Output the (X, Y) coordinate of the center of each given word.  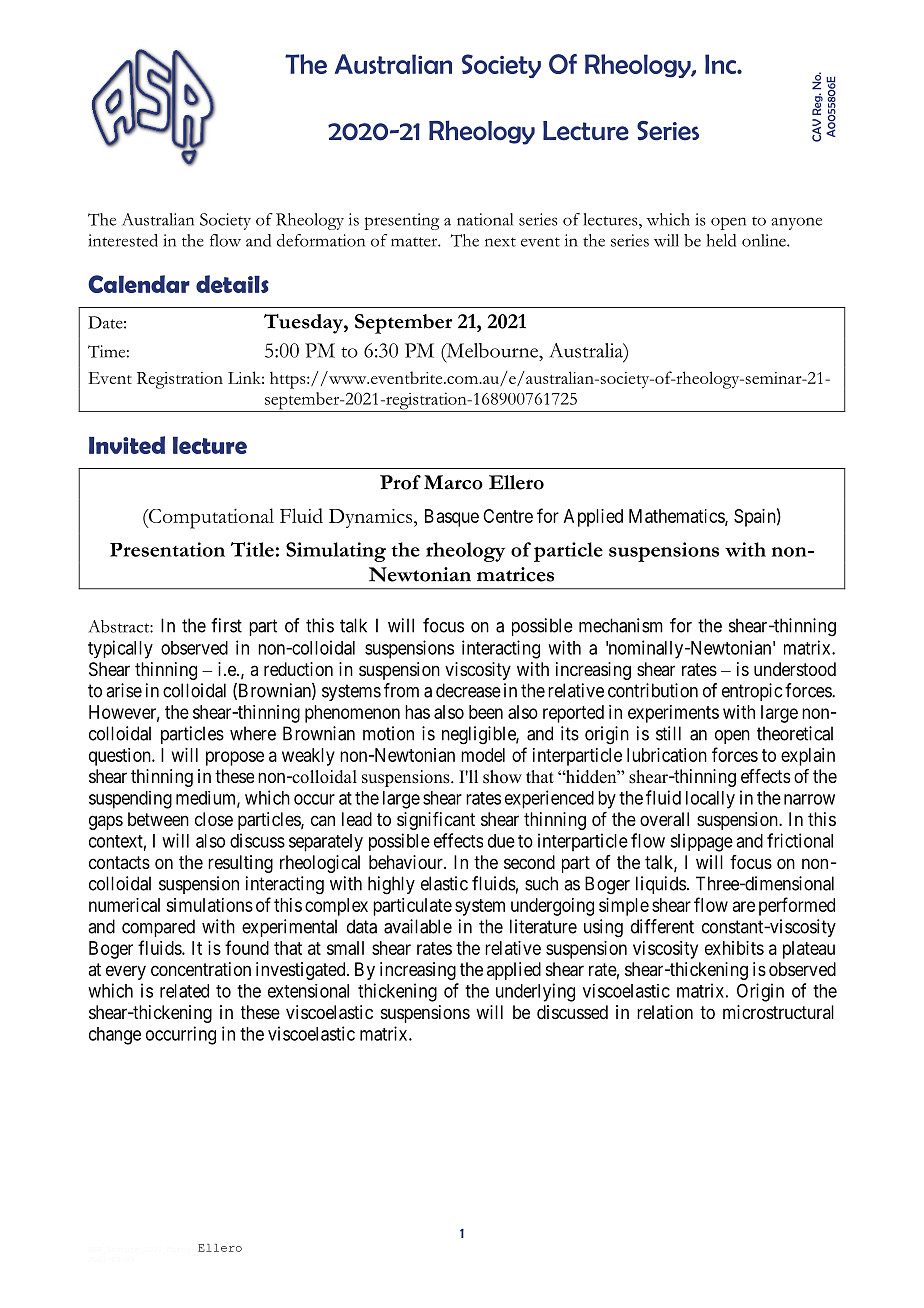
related (184, 991)
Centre (508, 516)
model (483, 755)
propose (235, 758)
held (721, 240)
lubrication (667, 755)
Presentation (167, 549)
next (500, 242)
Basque (452, 518)
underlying (535, 992)
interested (123, 240)
